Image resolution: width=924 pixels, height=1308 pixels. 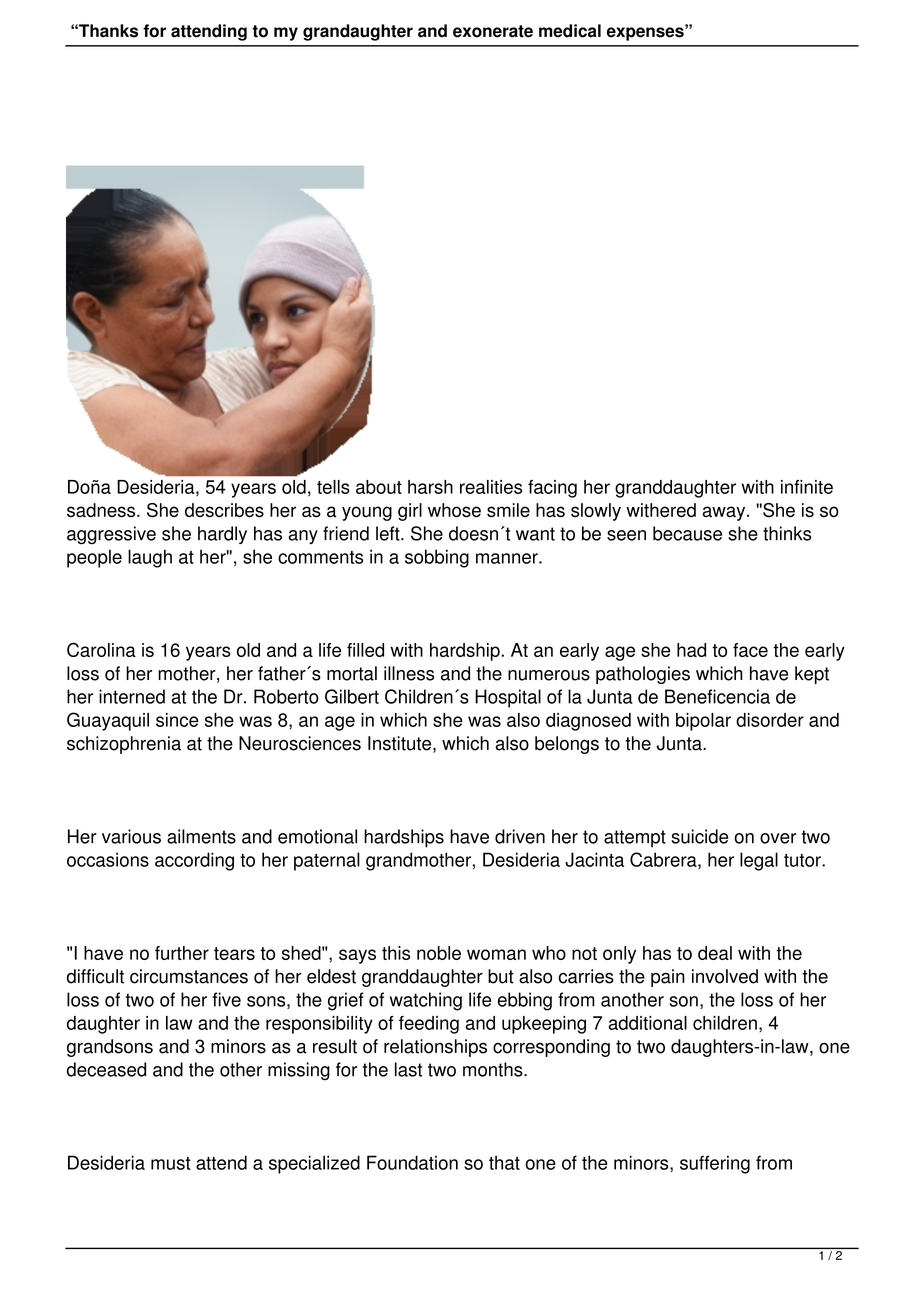 What do you see at coordinates (171, 1163) in the screenshot?
I see `must` at bounding box center [171, 1163].
